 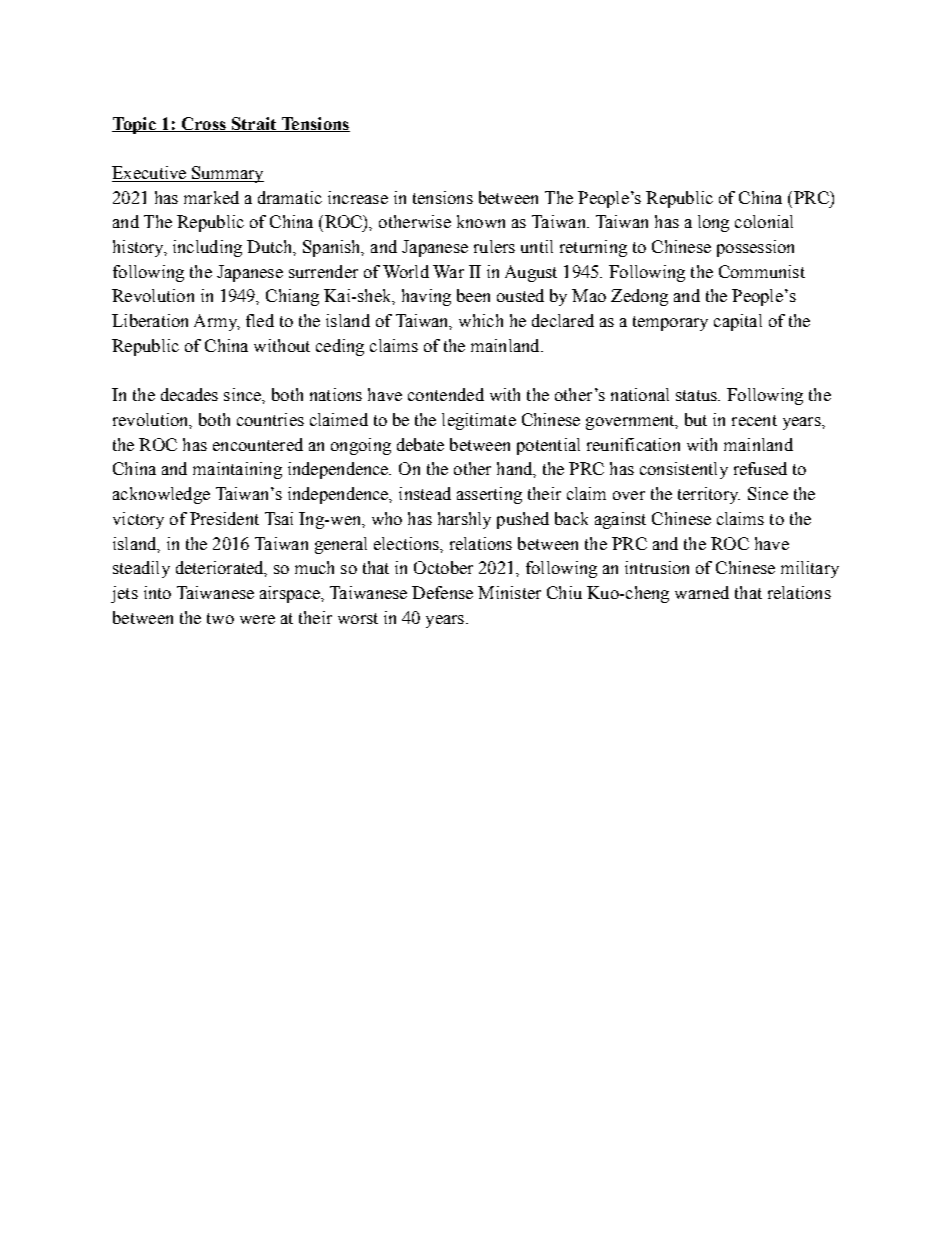 I want to click on contended, so click(x=446, y=394).
